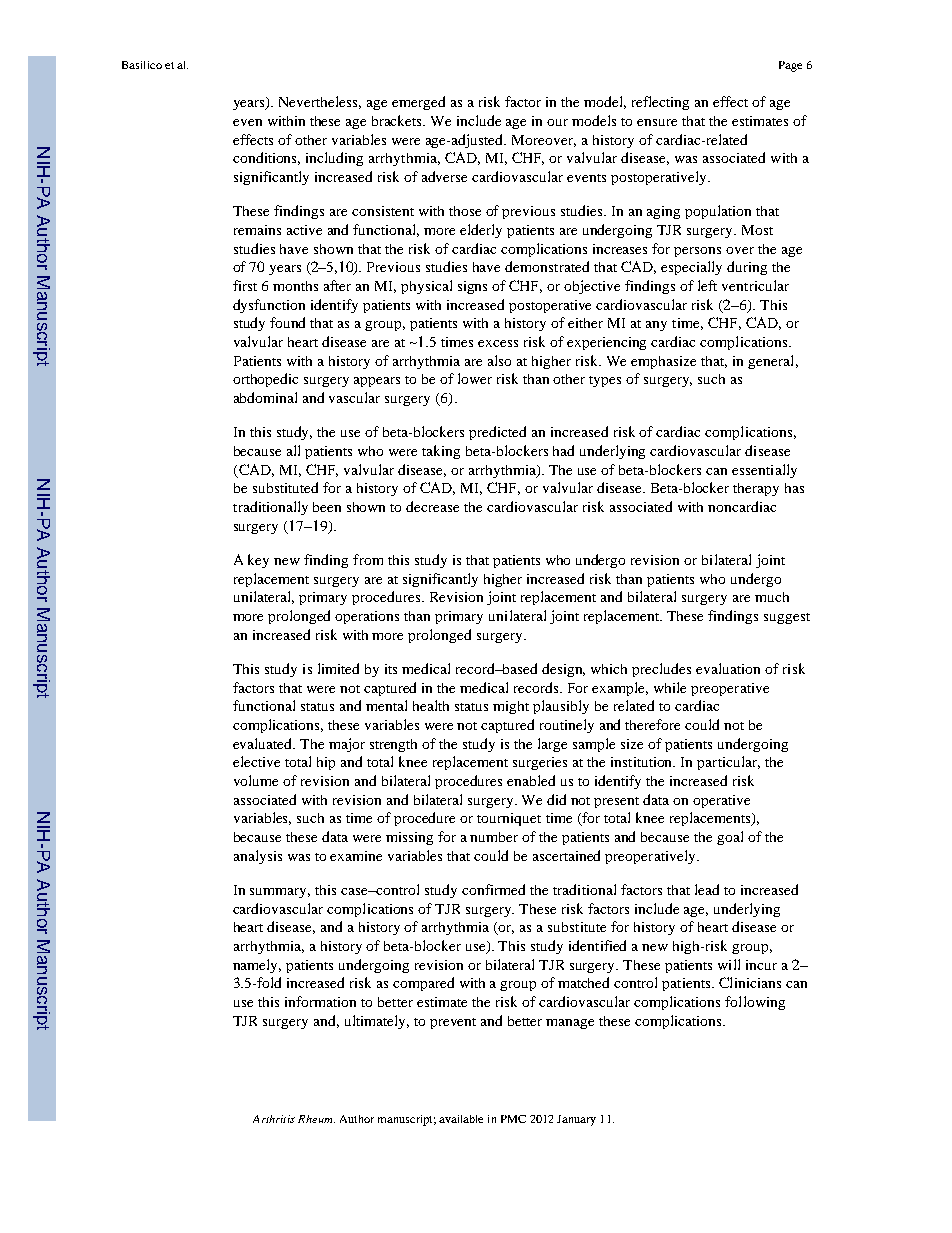 The height and width of the document is (1233, 952). Describe the element at coordinates (755, 1003) in the document. I see `following` at that location.
